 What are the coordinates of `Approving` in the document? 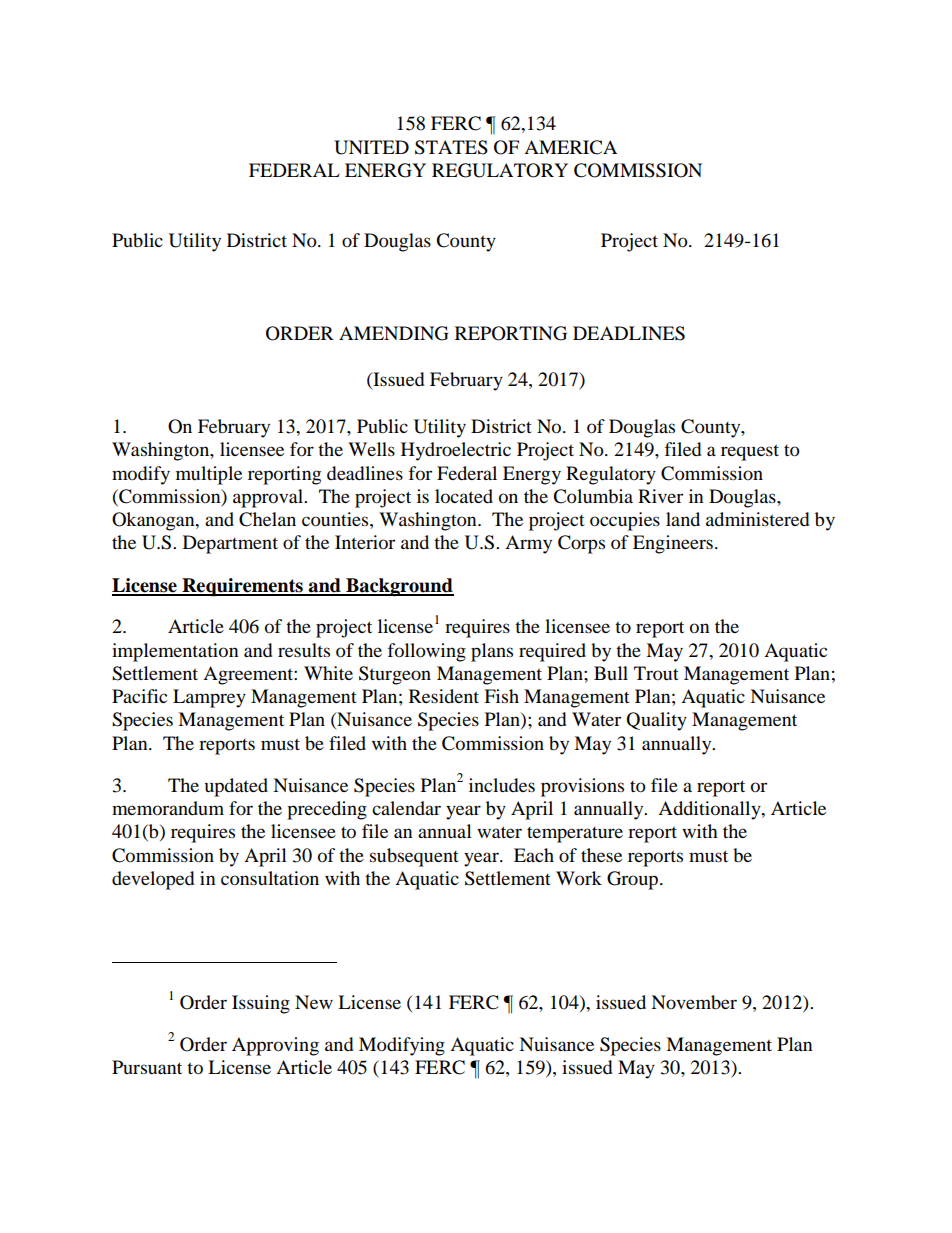 It's located at (275, 1046).
